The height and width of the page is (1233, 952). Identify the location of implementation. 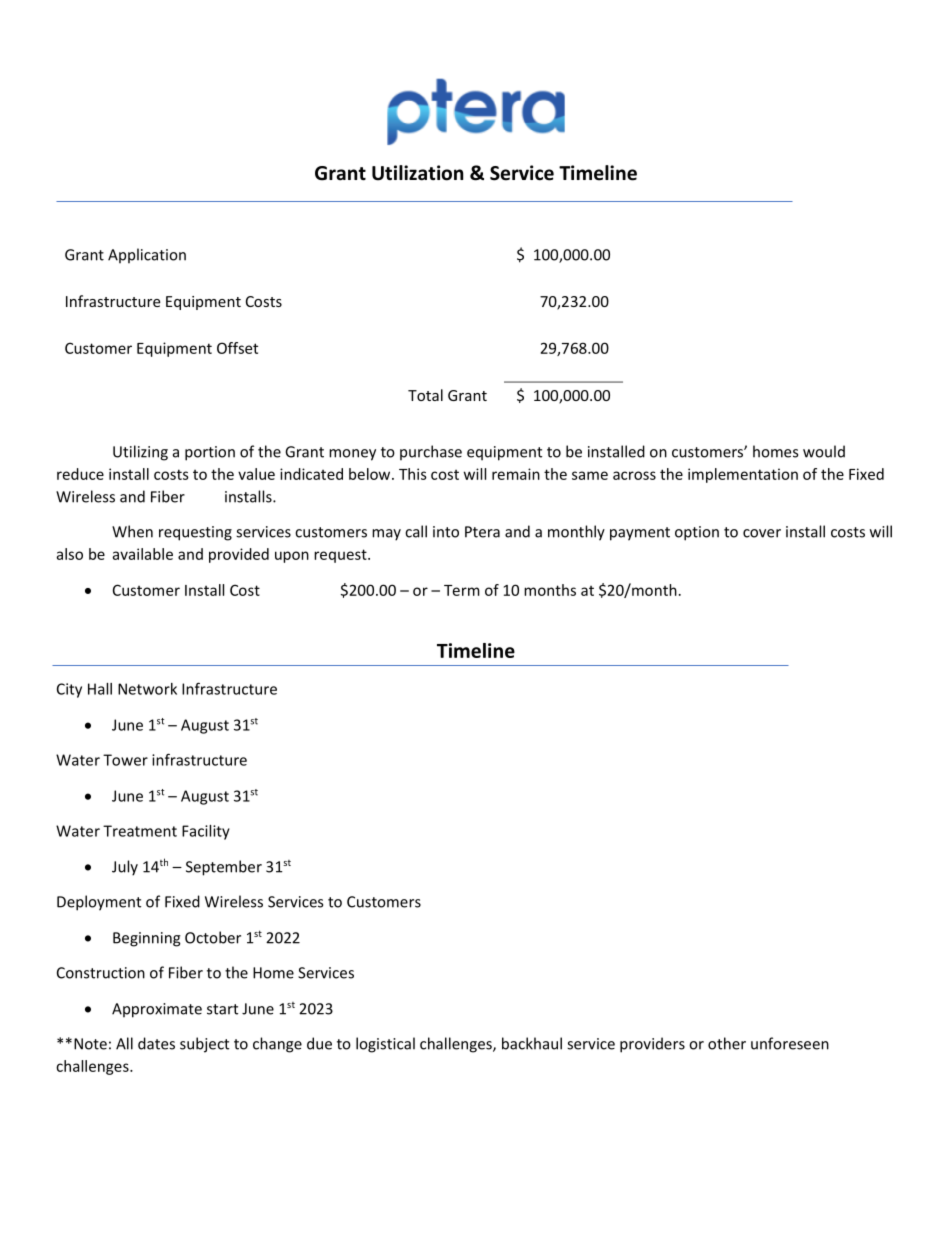
(743, 475).
